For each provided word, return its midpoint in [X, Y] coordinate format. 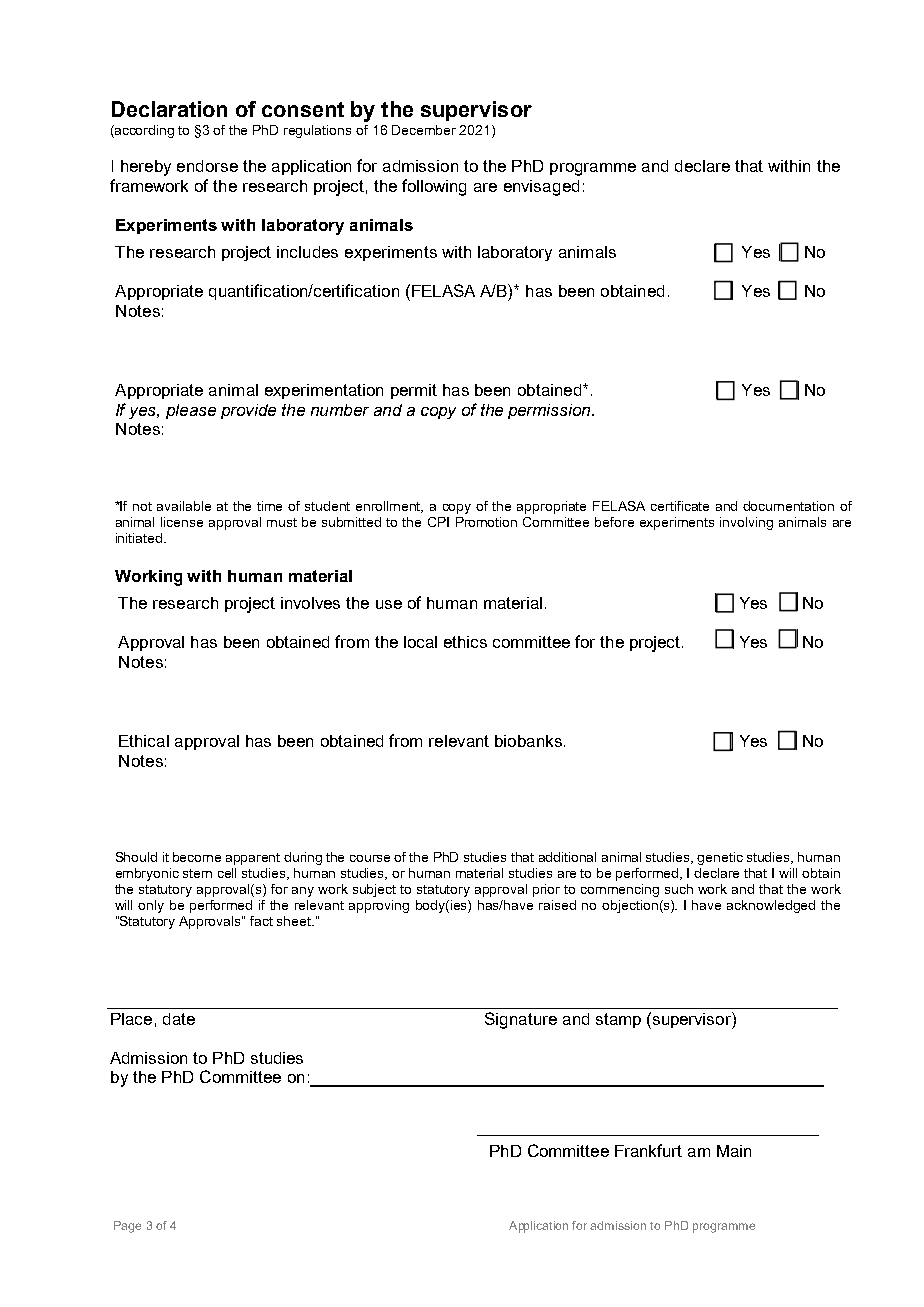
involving [746, 523]
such [679, 889]
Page [127, 1227]
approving [379, 906]
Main [734, 1151]
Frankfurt [648, 1150]
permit [414, 391]
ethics [465, 642]
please [191, 411]
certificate [680, 506]
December [424, 130]
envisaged [541, 188]
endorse [207, 166]
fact [261, 921]
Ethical [144, 741]
